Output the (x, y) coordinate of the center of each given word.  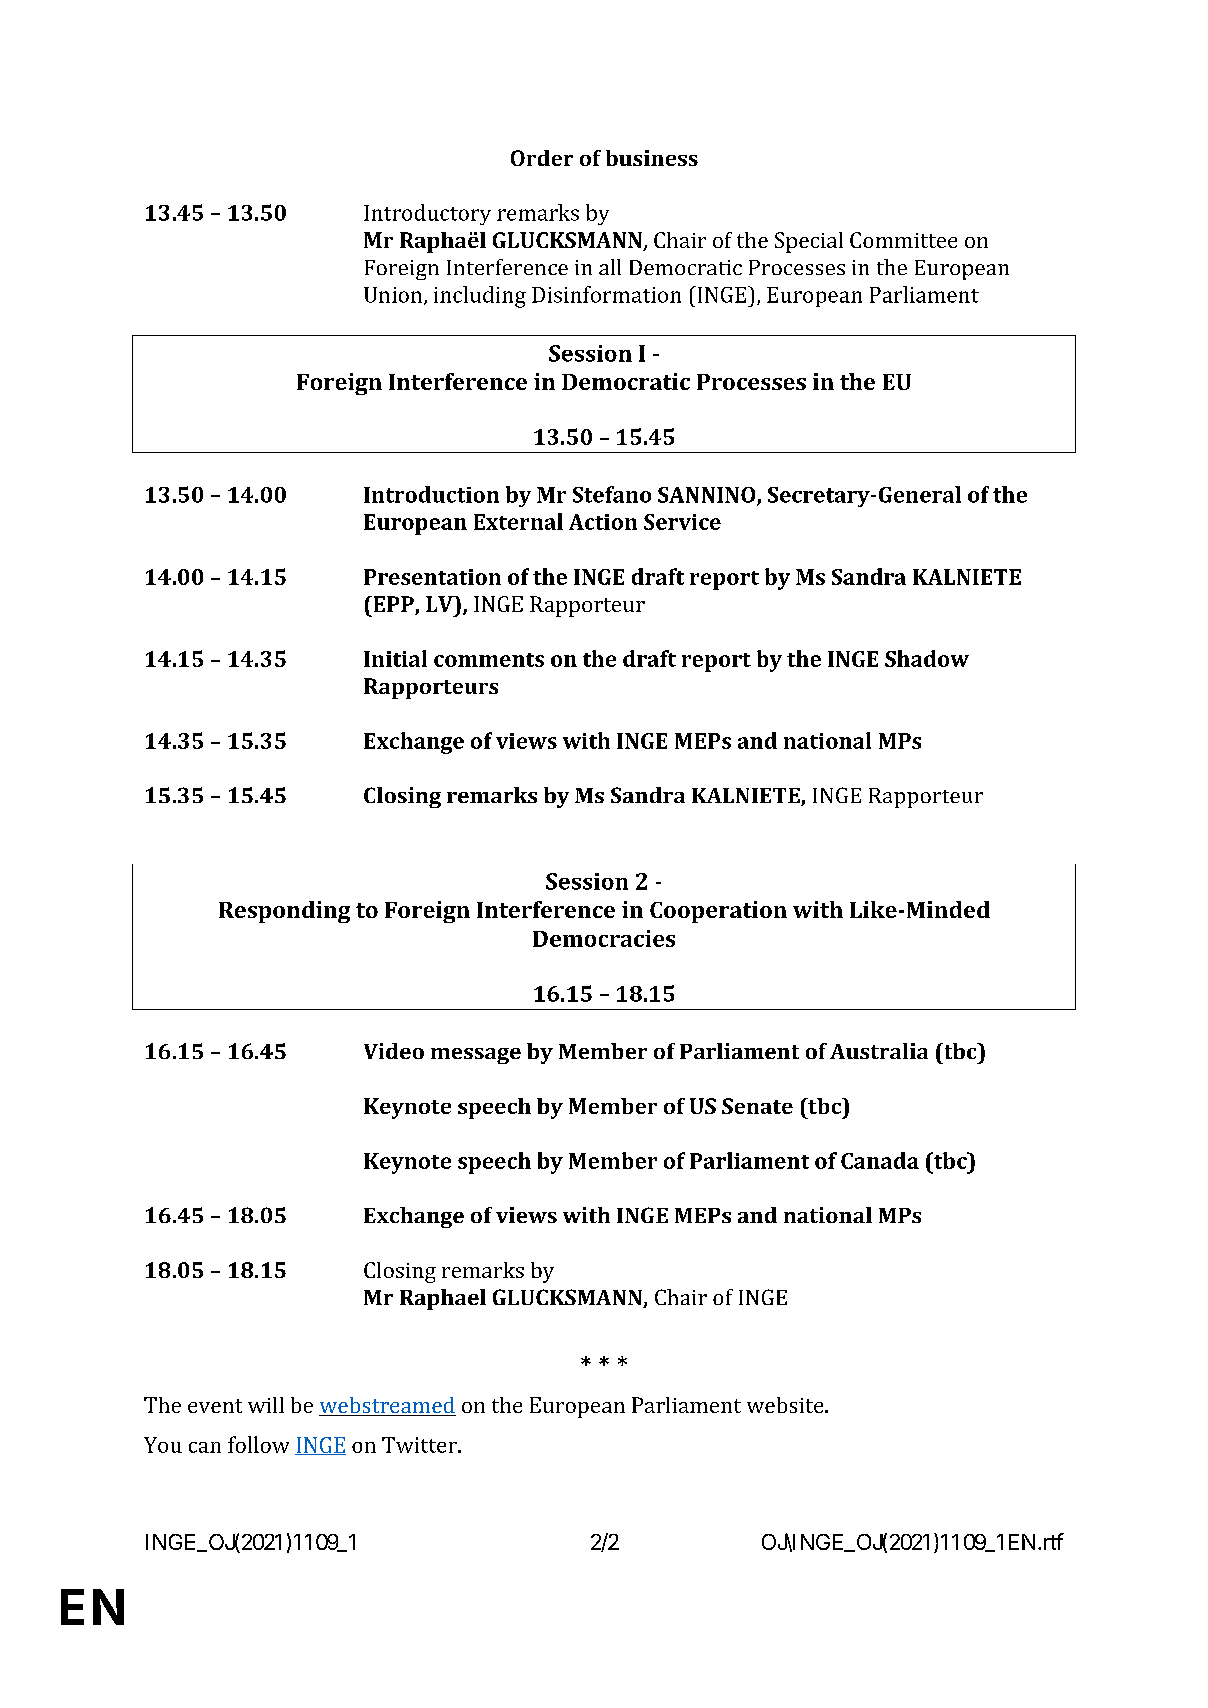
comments (489, 660)
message (476, 1056)
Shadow (927, 658)
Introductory (427, 214)
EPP (392, 604)
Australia (879, 1051)
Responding (284, 912)
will (266, 1405)
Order (542, 158)
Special (809, 242)
